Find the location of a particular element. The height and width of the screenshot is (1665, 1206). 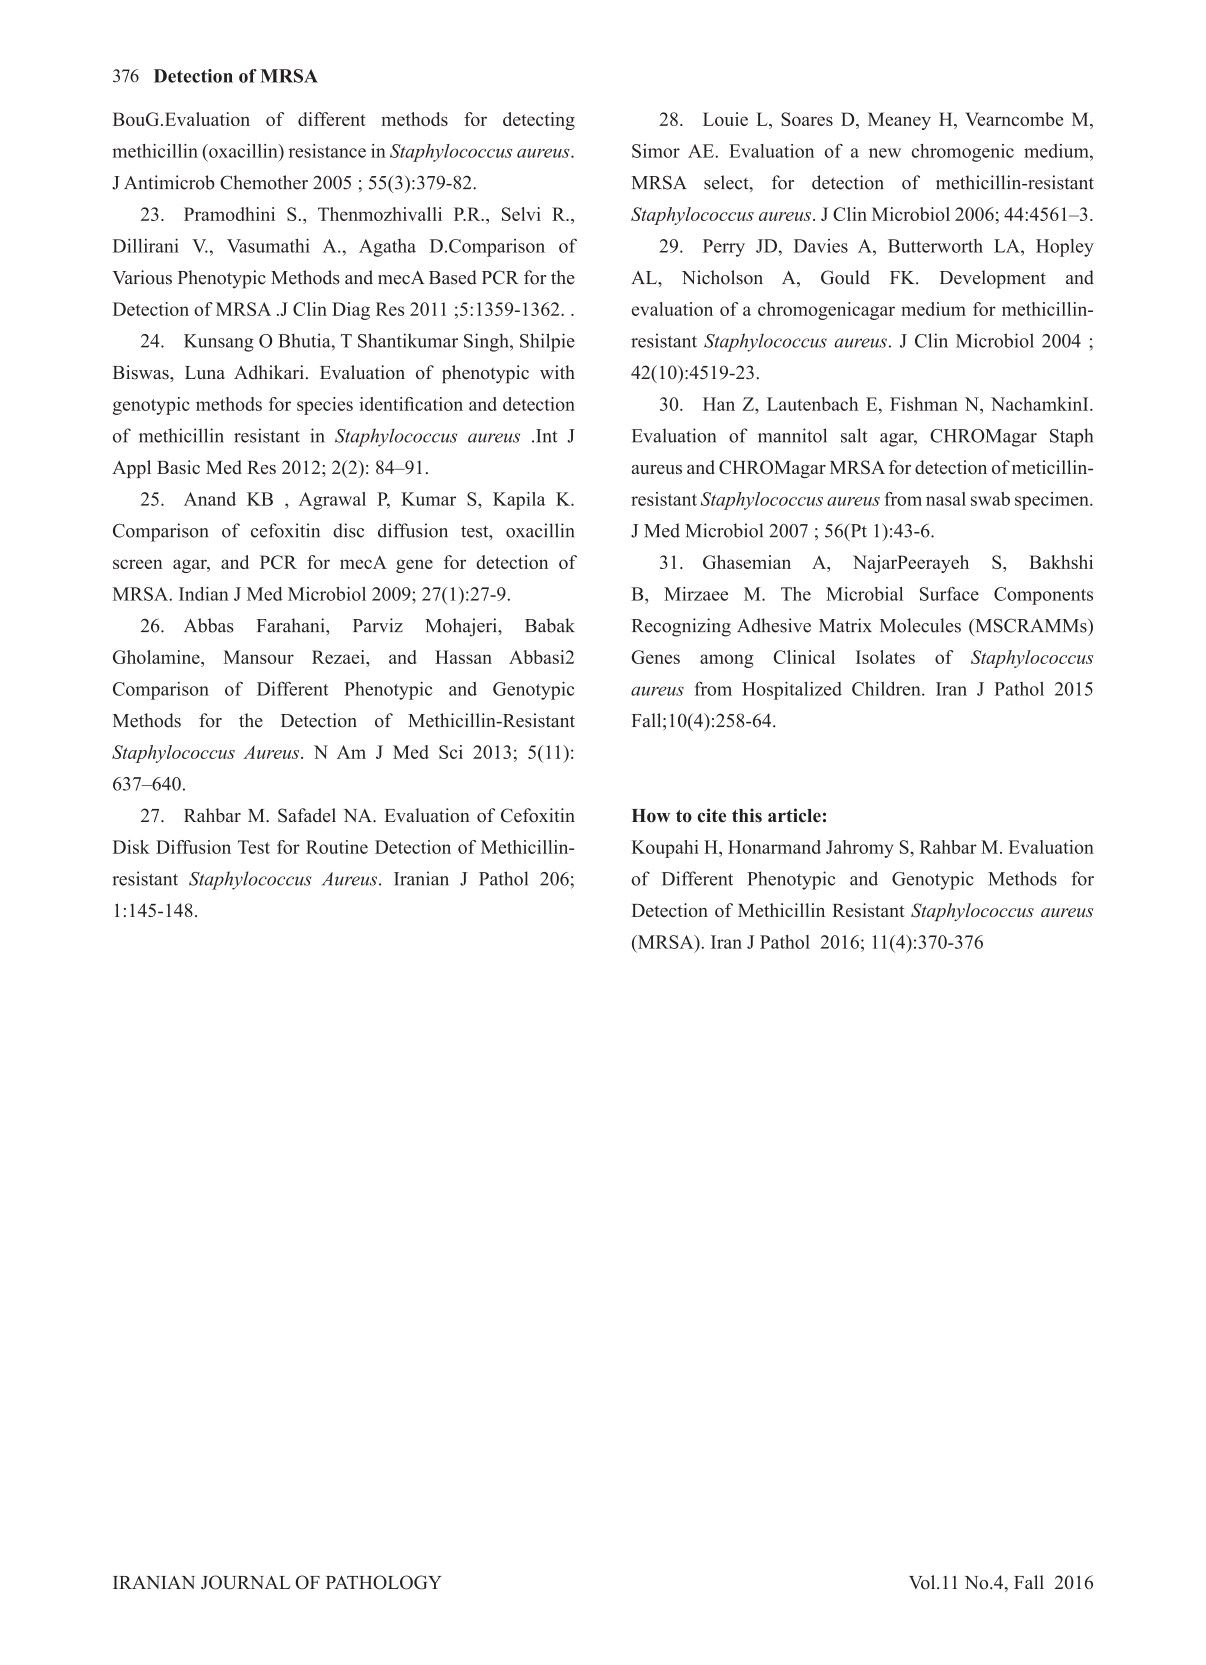

article is located at coordinates (794, 815).
